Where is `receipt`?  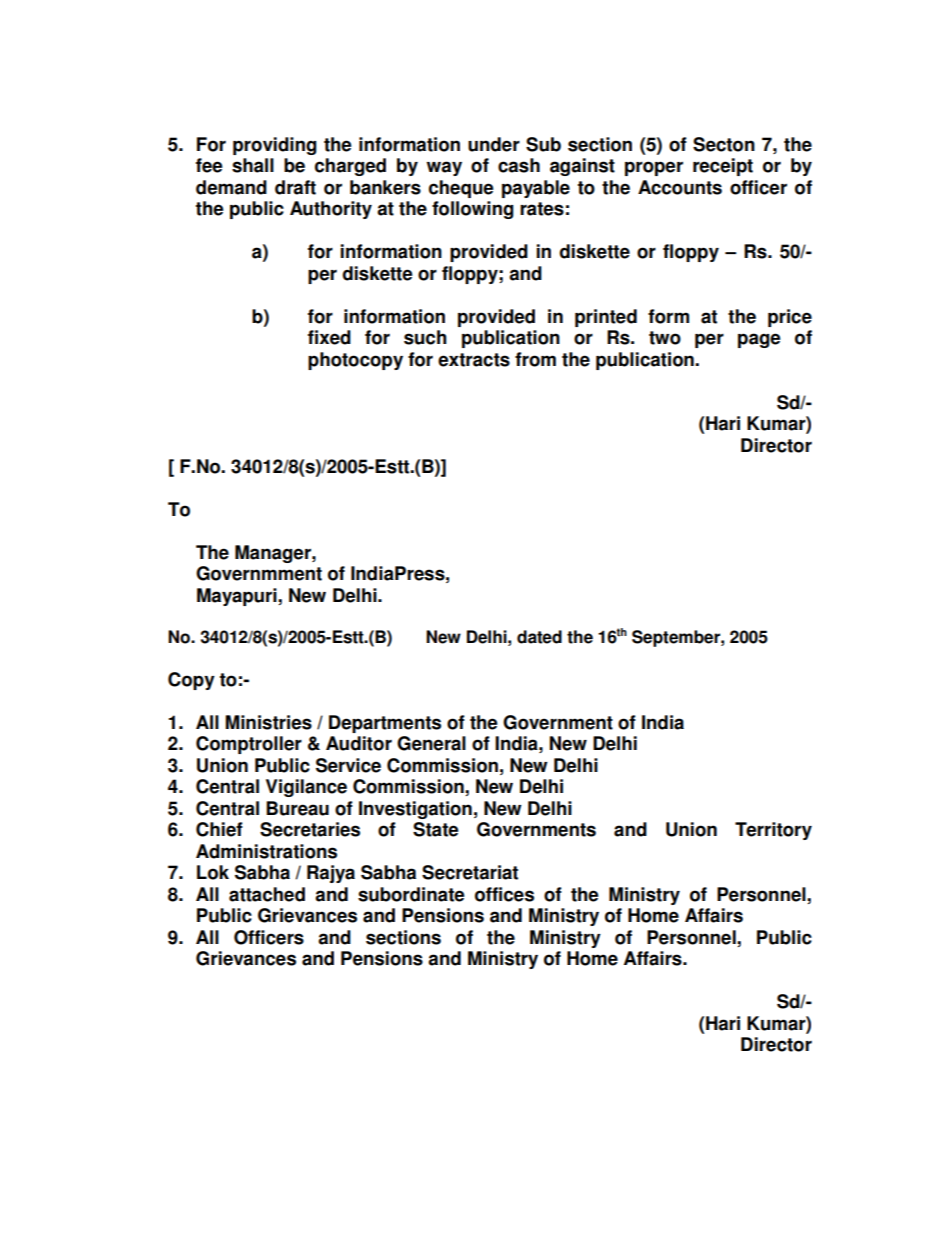
receipt is located at coordinates (723, 167).
